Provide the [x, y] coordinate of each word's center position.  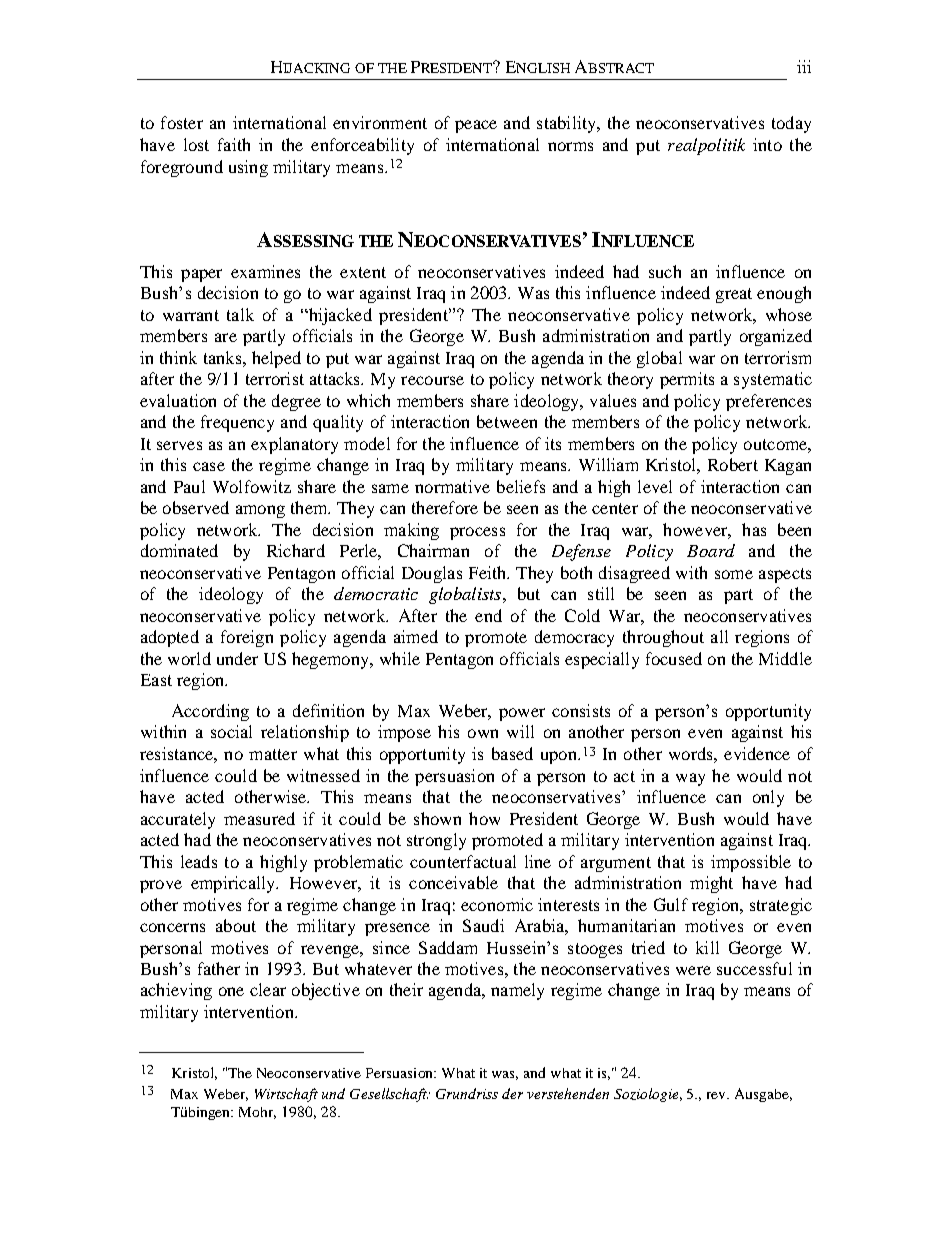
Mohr [257, 1113]
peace [476, 126]
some [734, 574]
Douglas [432, 574]
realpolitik [706, 146]
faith [234, 144]
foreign [247, 638]
